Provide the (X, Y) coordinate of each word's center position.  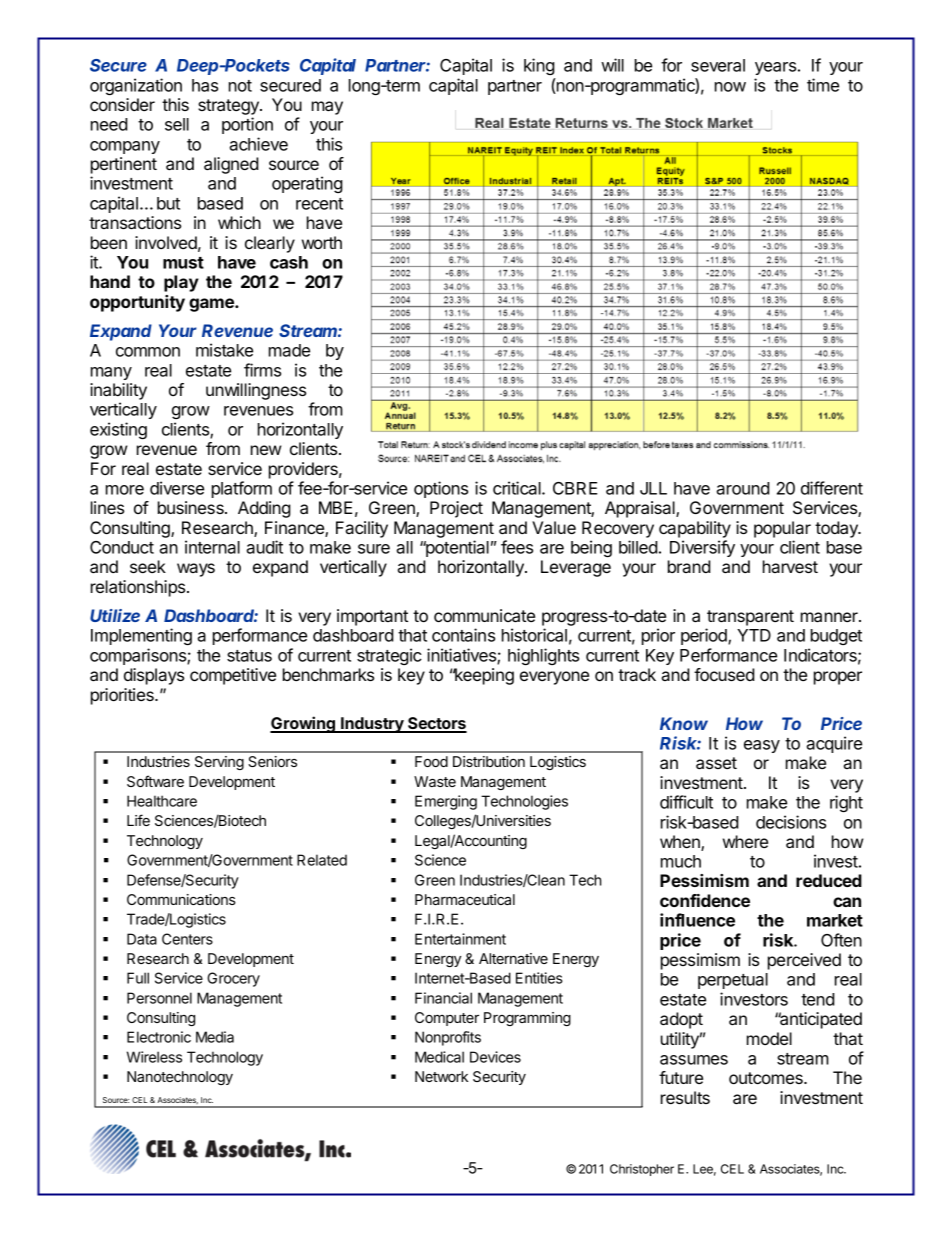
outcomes (767, 1078)
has (205, 85)
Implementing (141, 636)
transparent (750, 618)
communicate (484, 615)
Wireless (154, 1057)
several (718, 65)
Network (441, 1076)
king (539, 66)
